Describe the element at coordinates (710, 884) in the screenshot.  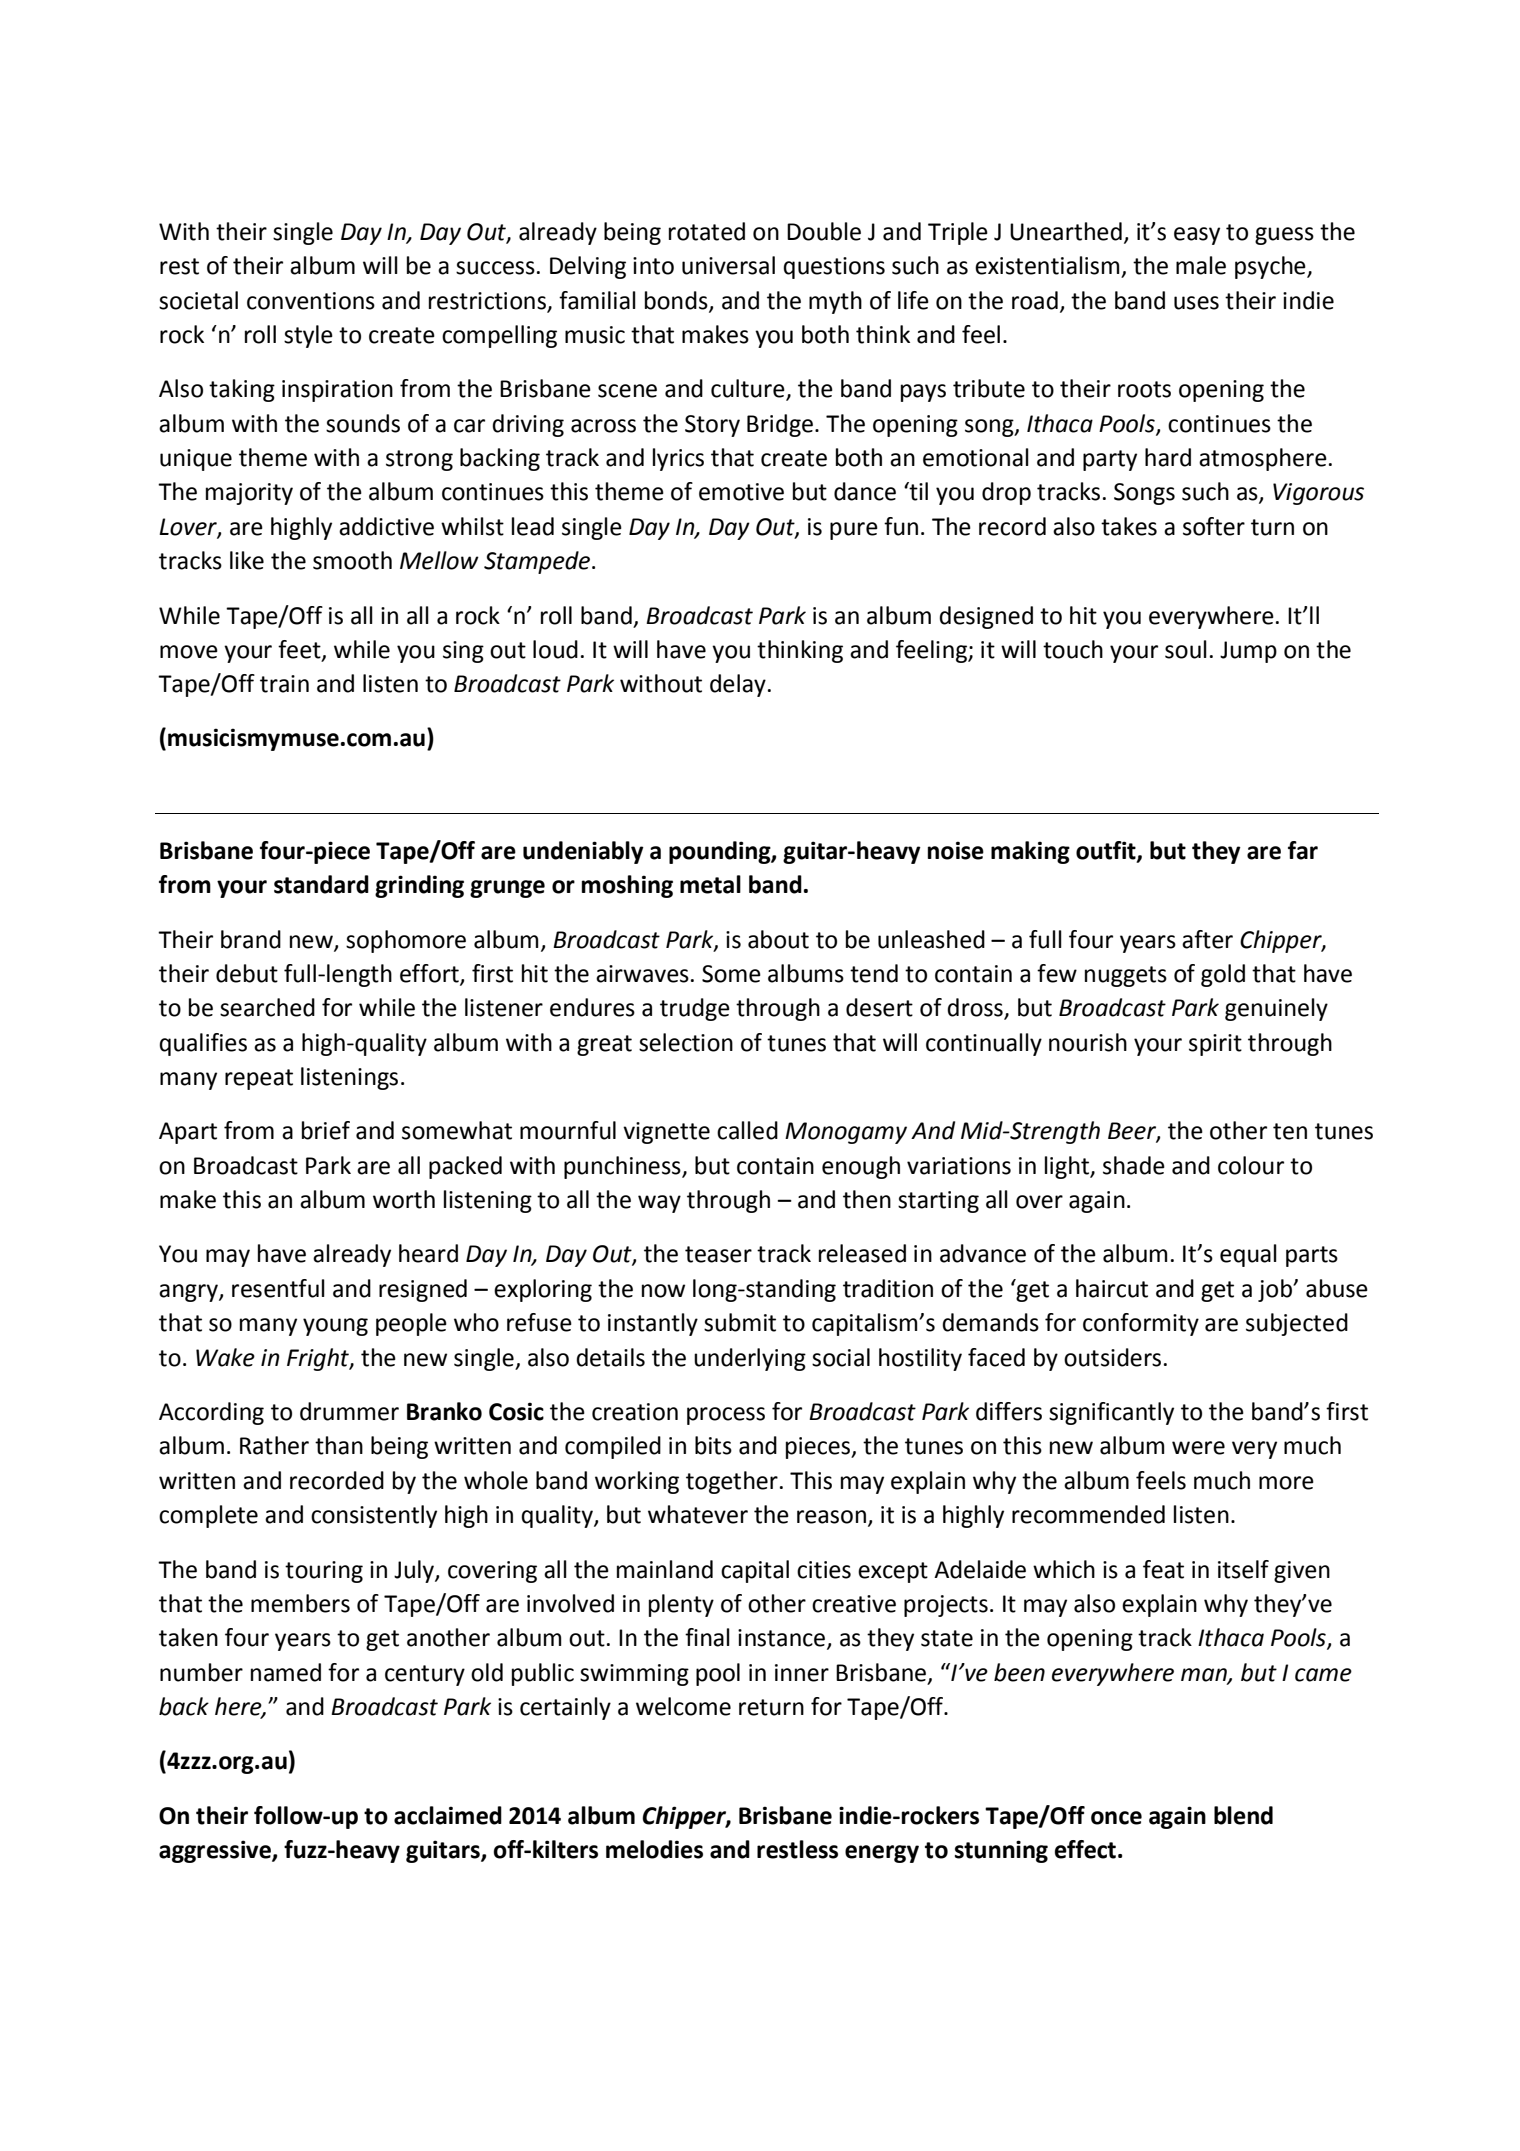
I see `metal` at that location.
